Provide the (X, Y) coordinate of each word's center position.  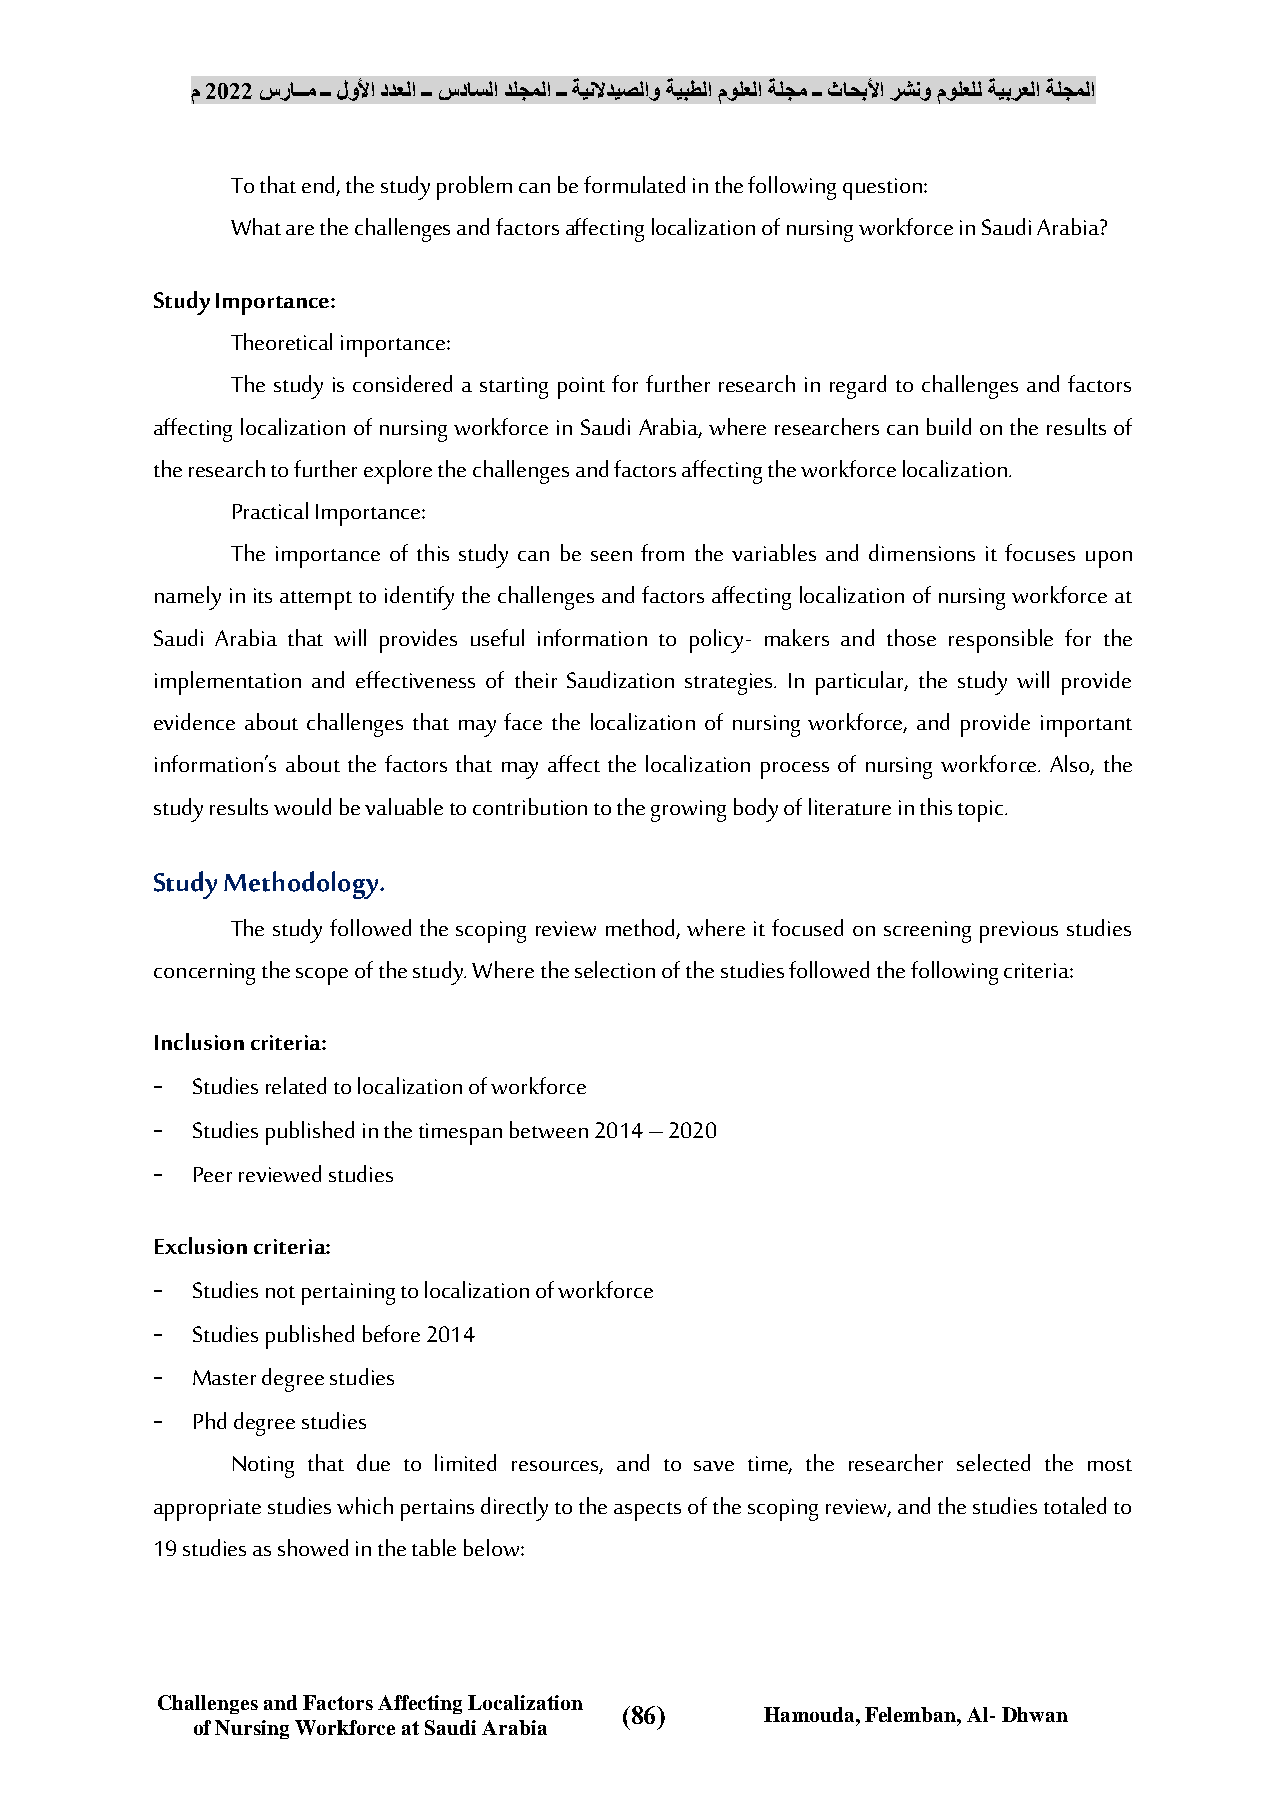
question (882, 189)
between (549, 1129)
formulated (634, 184)
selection (615, 969)
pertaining (348, 1294)
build (949, 426)
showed (313, 1547)
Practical (270, 510)
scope (322, 976)
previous (1019, 932)
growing (688, 811)
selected (993, 1462)
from (662, 552)
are (300, 230)
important (1086, 726)
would (302, 806)
